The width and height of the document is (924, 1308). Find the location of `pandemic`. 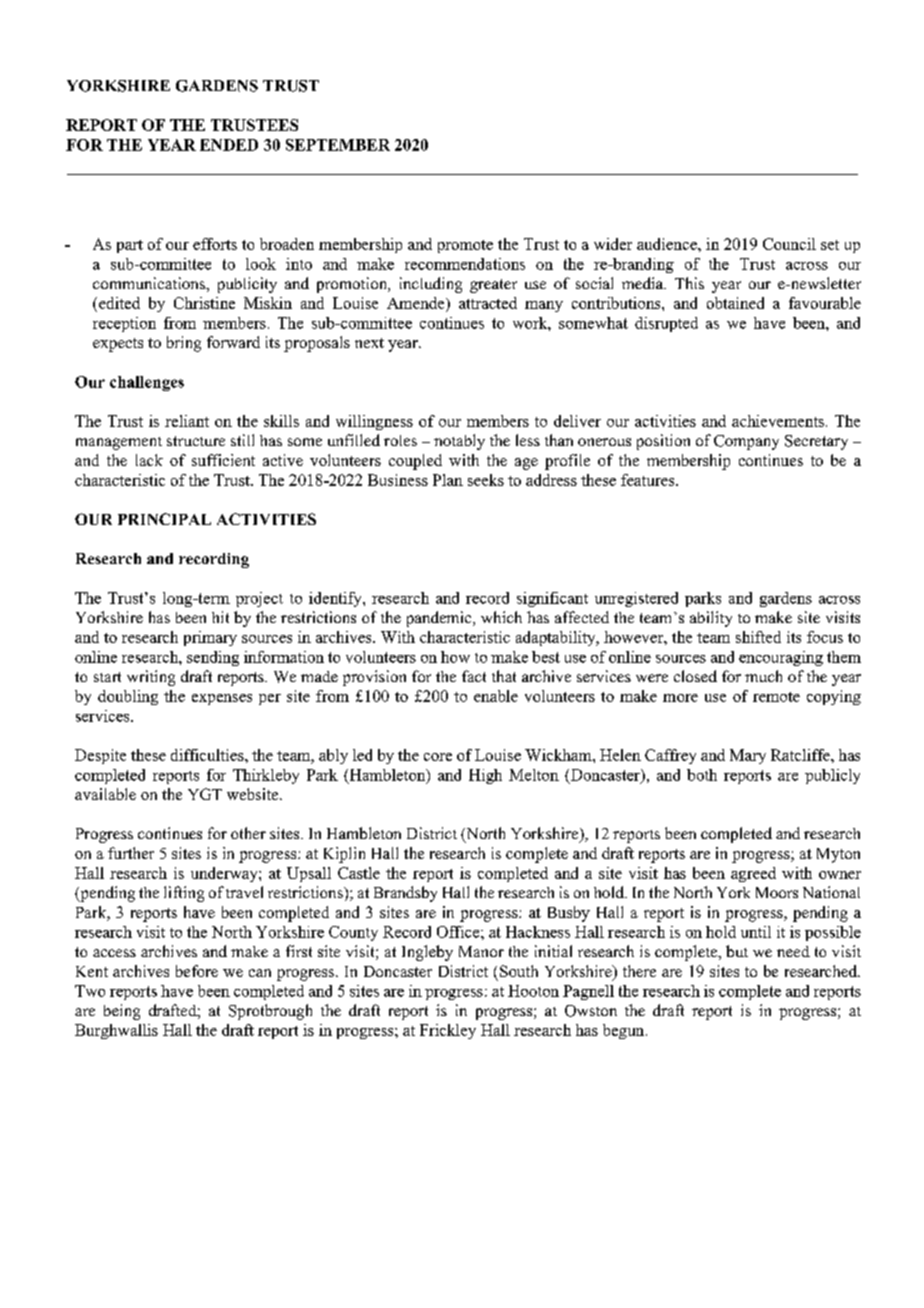

pandemic is located at coordinates (440, 619).
